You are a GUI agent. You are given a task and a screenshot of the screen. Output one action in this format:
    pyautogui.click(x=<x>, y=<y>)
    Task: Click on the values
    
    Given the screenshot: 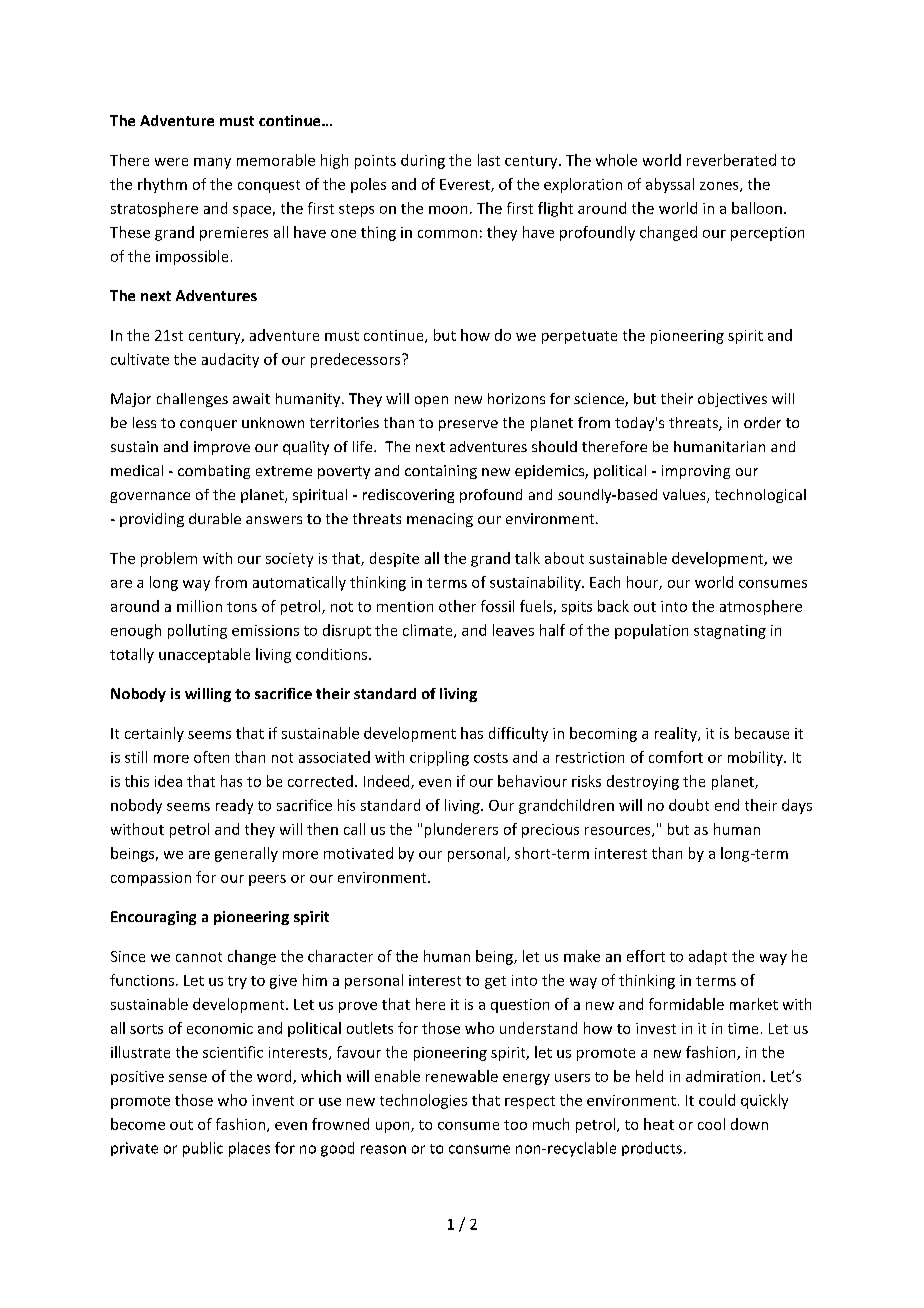 What is the action you would take?
    pyautogui.click(x=685, y=496)
